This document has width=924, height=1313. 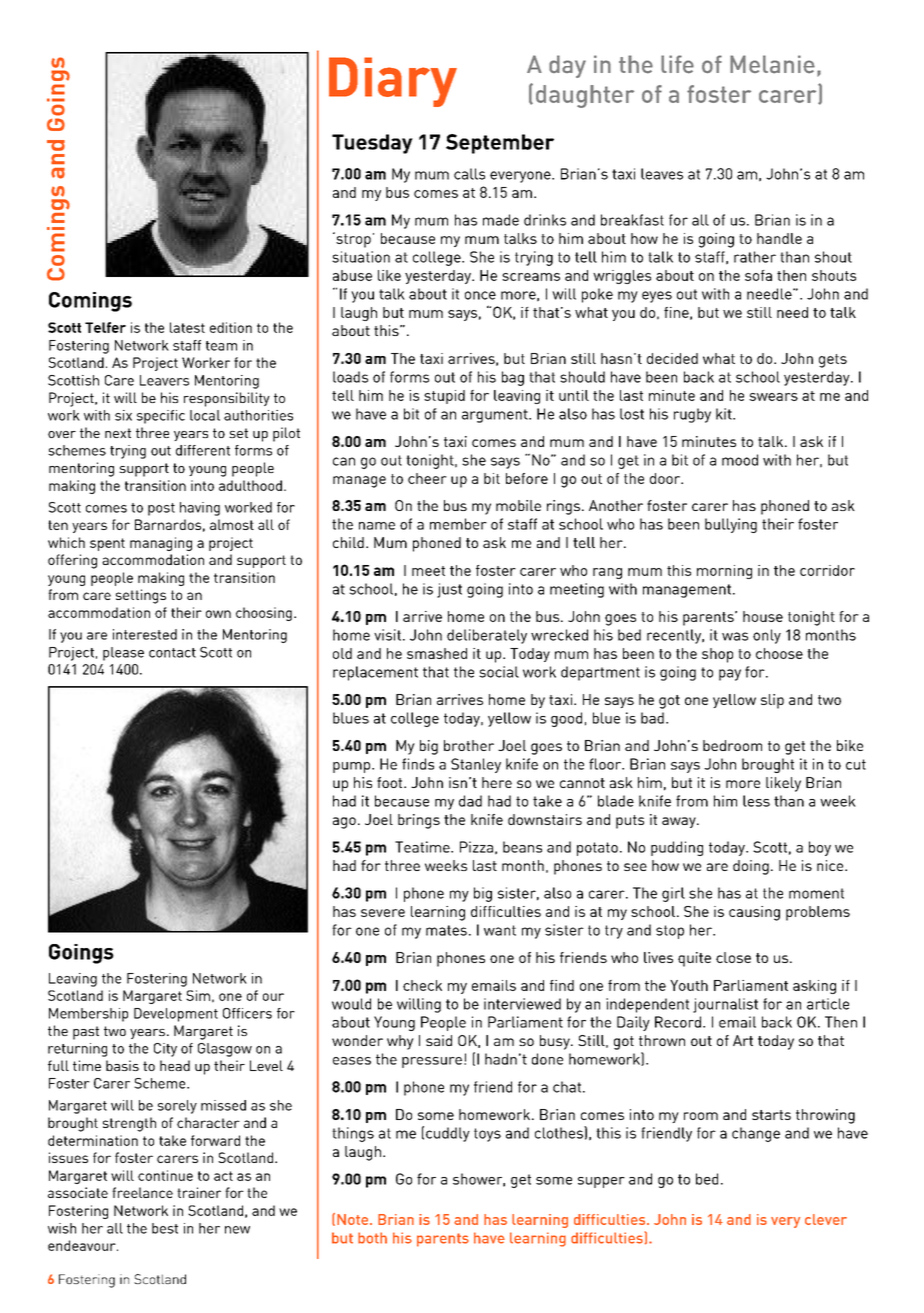 I want to click on Diary, so click(x=393, y=82).
